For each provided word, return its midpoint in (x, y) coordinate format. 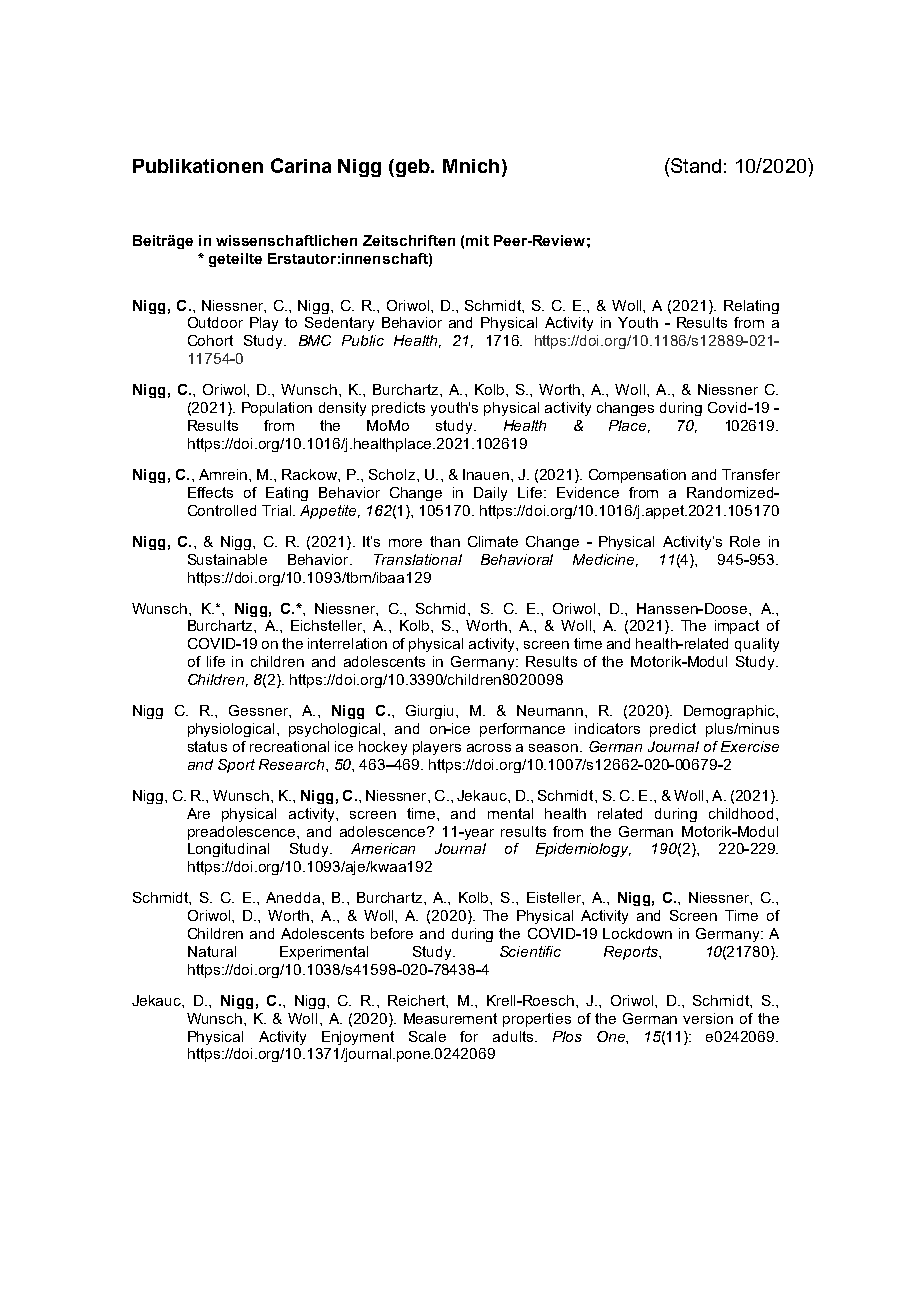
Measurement (450, 1018)
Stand (695, 165)
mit (477, 240)
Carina (301, 165)
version (708, 1018)
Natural (212, 951)
